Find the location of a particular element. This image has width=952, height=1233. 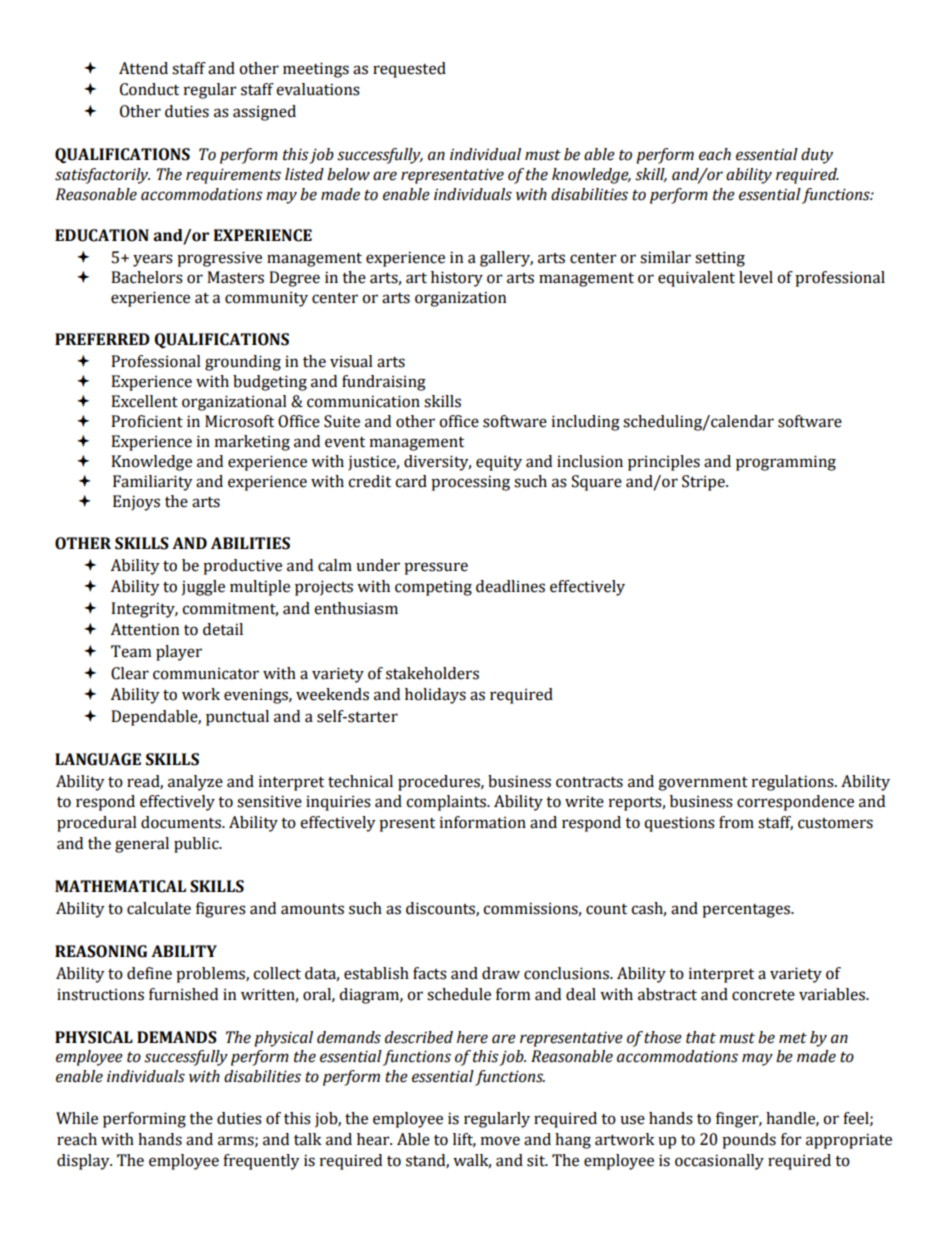

analyze is located at coordinates (195, 783).
